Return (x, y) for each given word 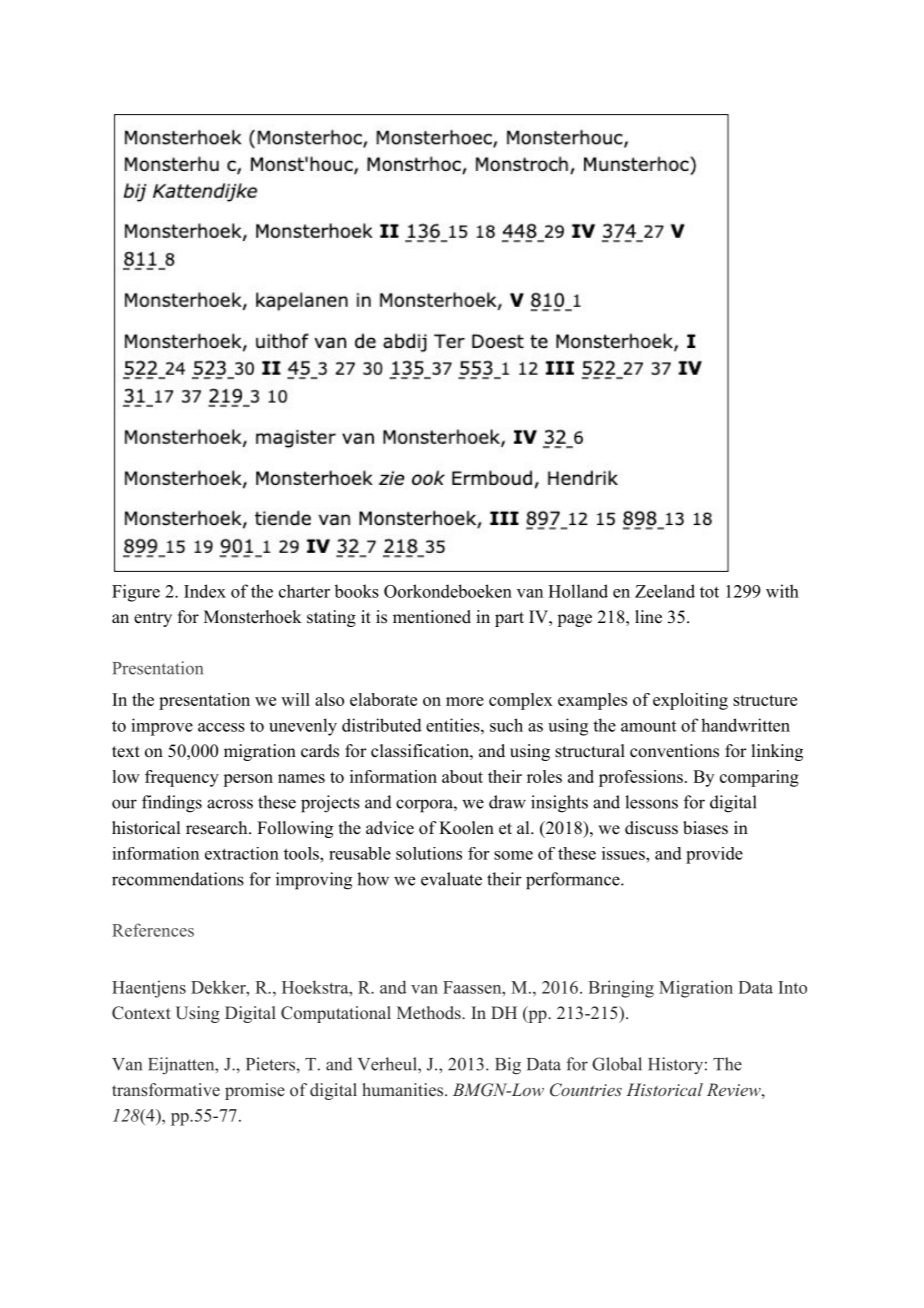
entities (453, 725)
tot (709, 592)
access (221, 727)
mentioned (432, 617)
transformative (166, 1090)
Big (508, 1066)
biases (705, 828)
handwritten (745, 725)
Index (205, 591)
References (153, 930)
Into (792, 987)
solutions (429, 853)
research (218, 828)
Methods (430, 1013)
